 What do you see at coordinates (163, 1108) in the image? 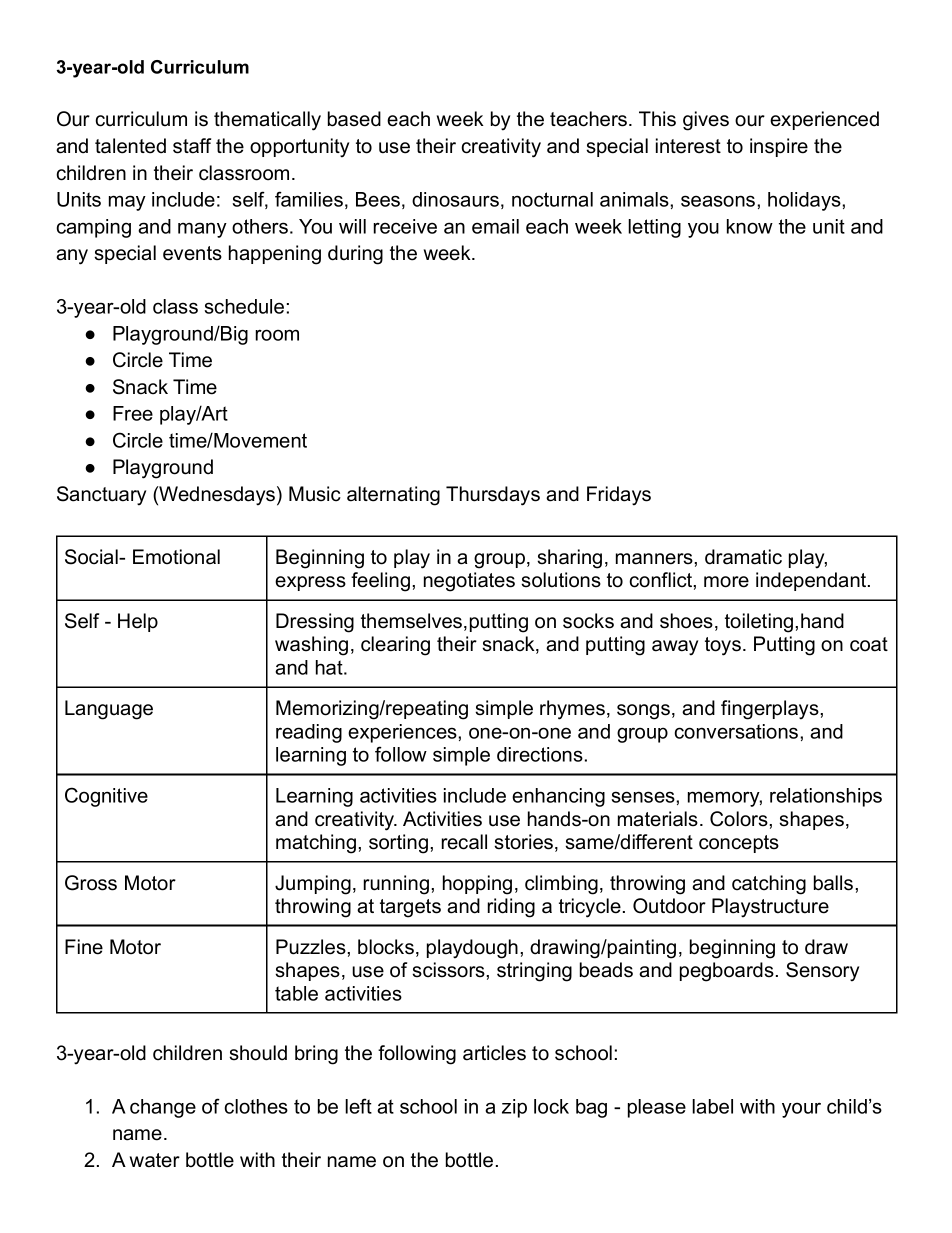
I see `change` at bounding box center [163, 1108].
